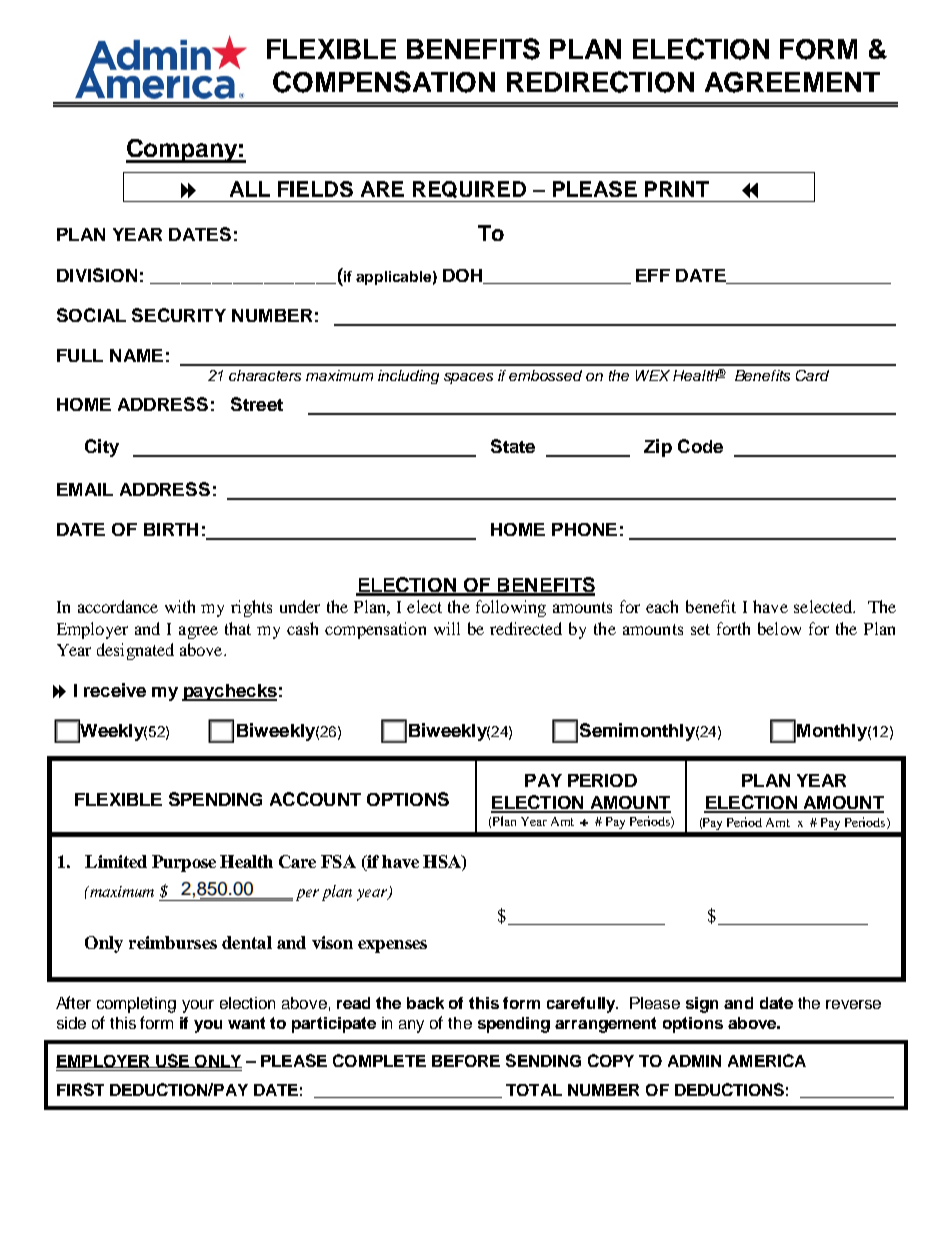 The image size is (952, 1233). I want to click on State, so click(513, 446).
